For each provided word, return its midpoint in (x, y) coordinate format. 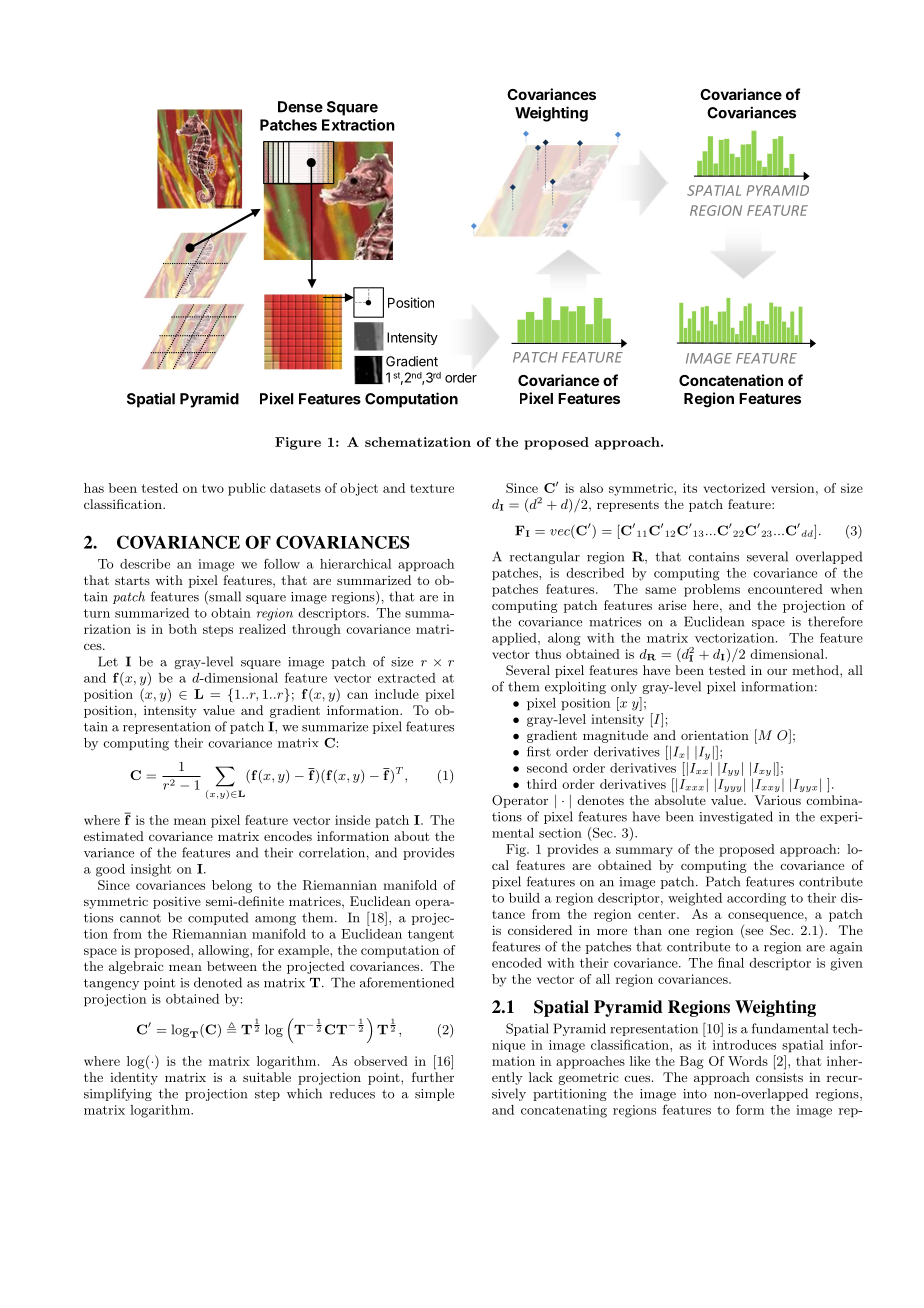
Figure (298, 443)
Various (777, 800)
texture (432, 488)
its (690, 488)
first (539, 751)
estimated (114, 836)
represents (628, 506)
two (213, 488)
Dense (300, 107)
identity (134, 1078)
